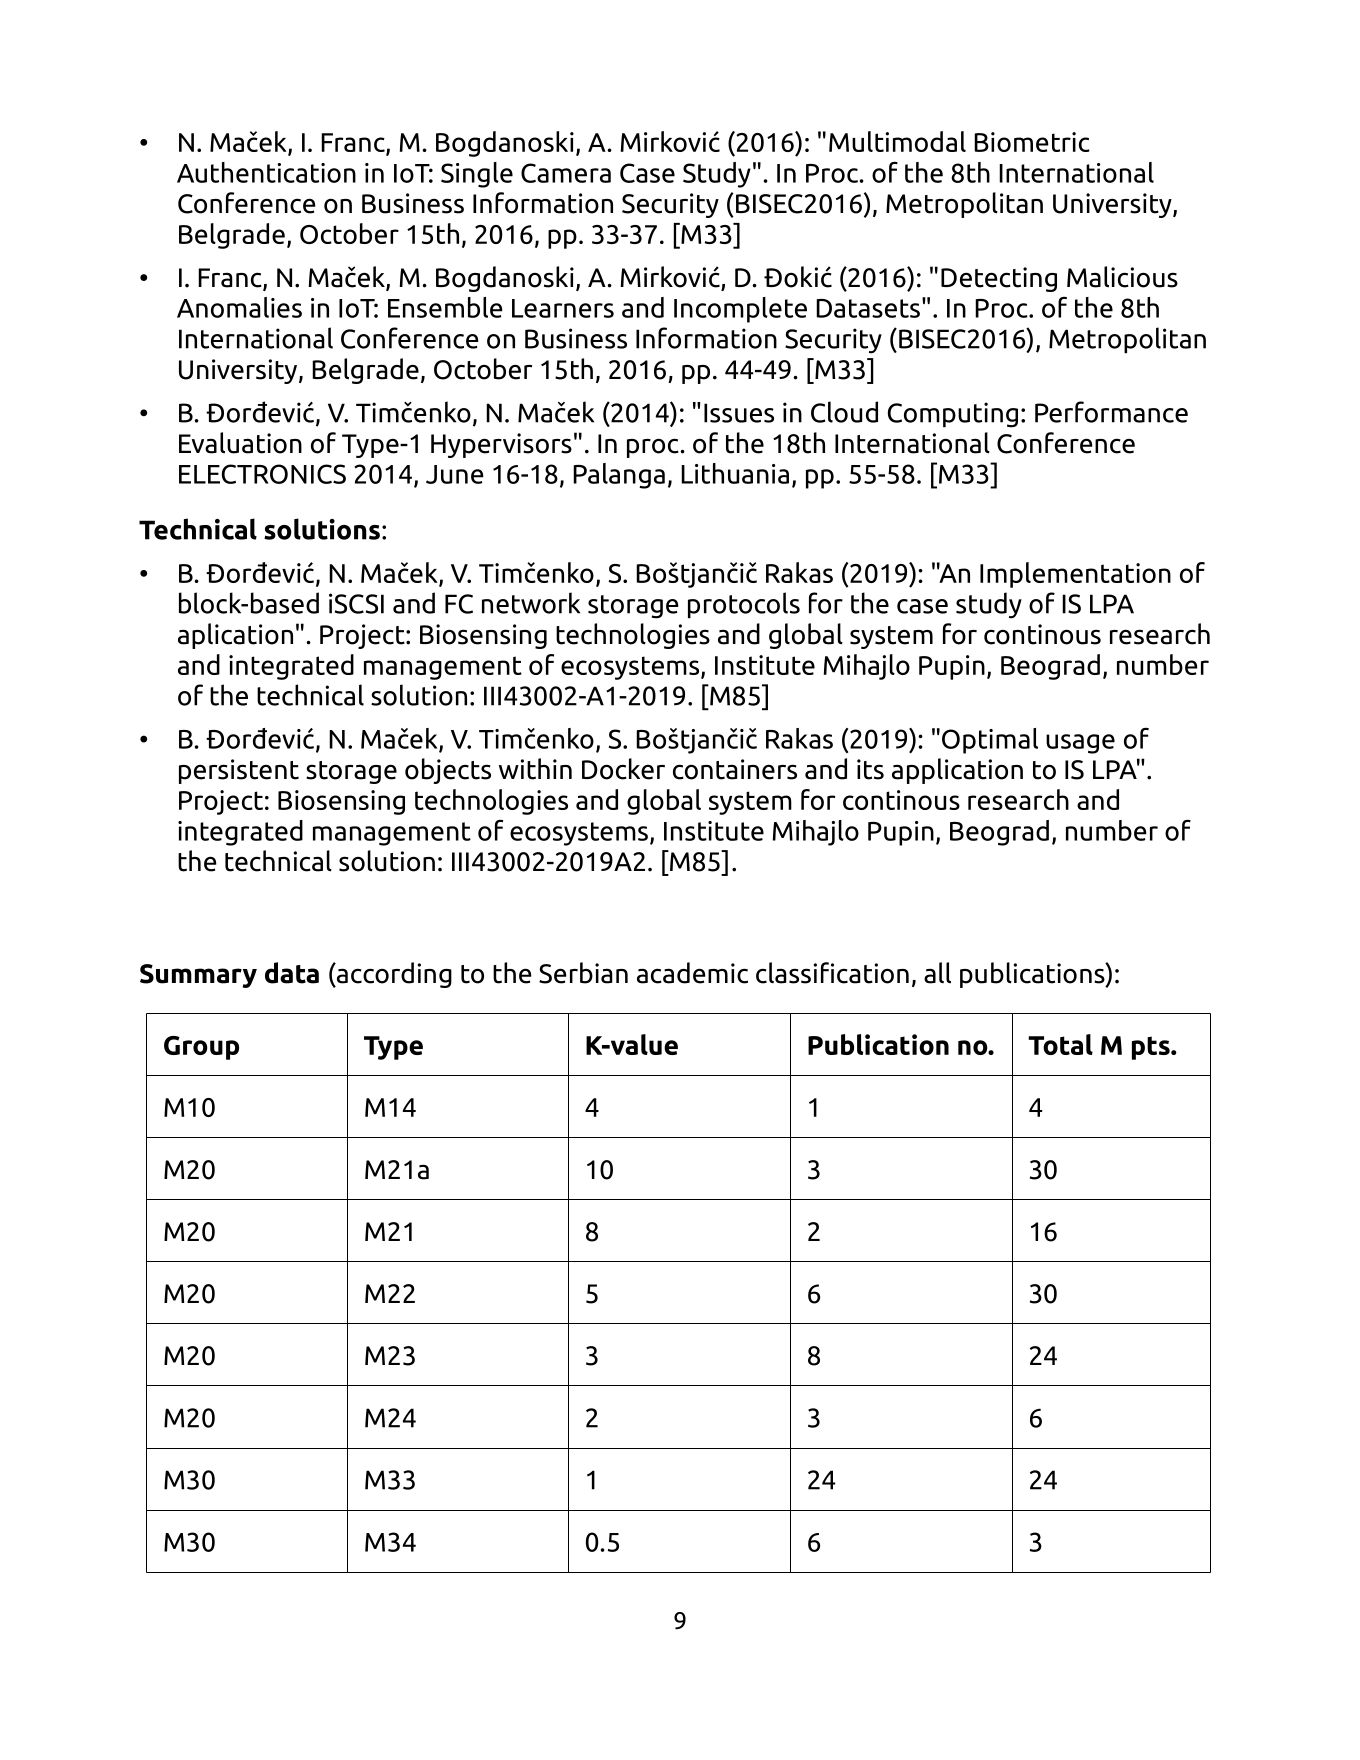 This document has width=1360, height=1760. What do you see at coordinates (531, 603) in the document?
I see `network` at bounding box center [531, 603].
